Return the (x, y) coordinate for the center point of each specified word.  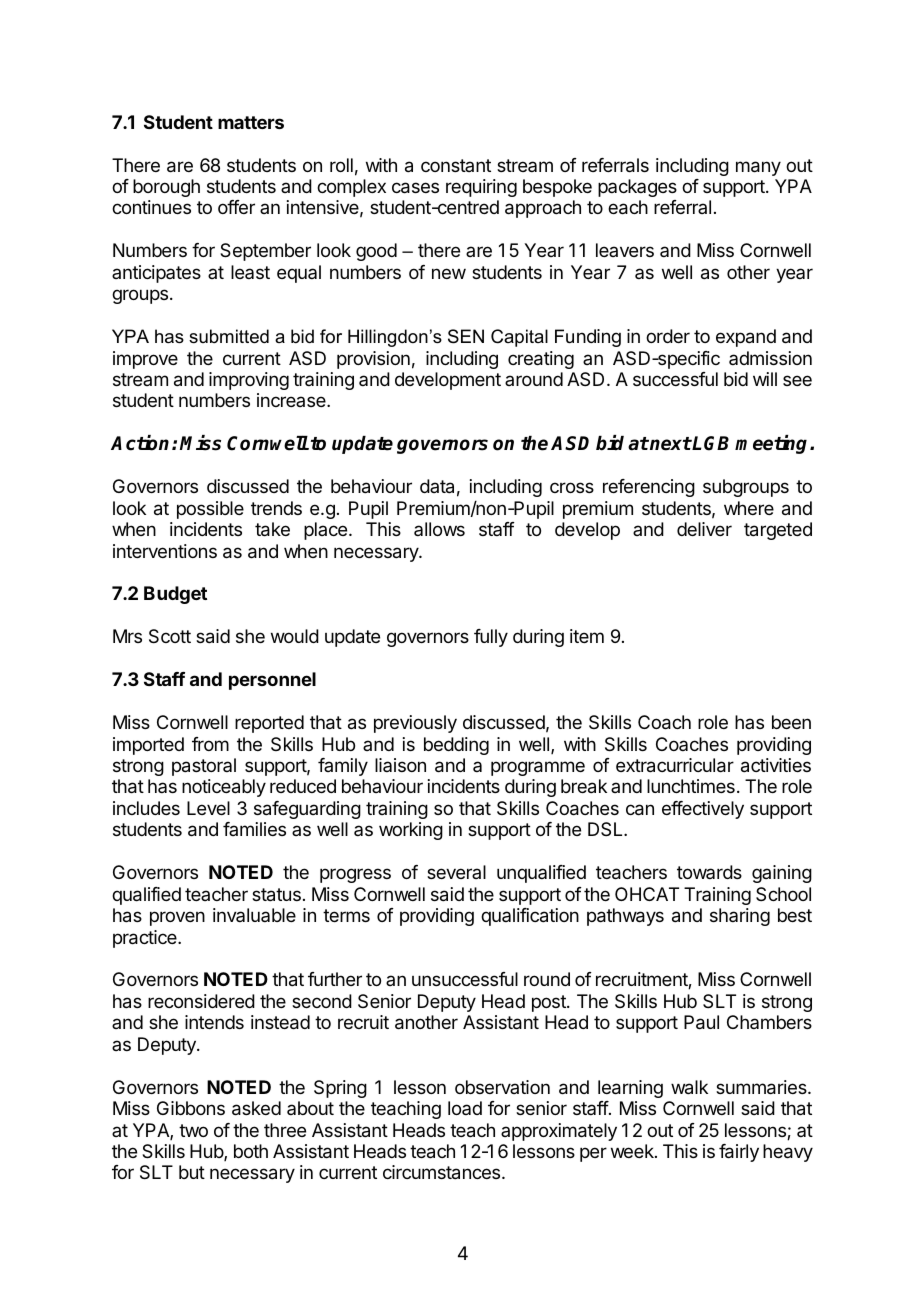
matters (251, 122)
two (193, 1130)
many (758, 168)
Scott (170, 636)
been (791, 722)
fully (491, 638)
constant (456, 165)
